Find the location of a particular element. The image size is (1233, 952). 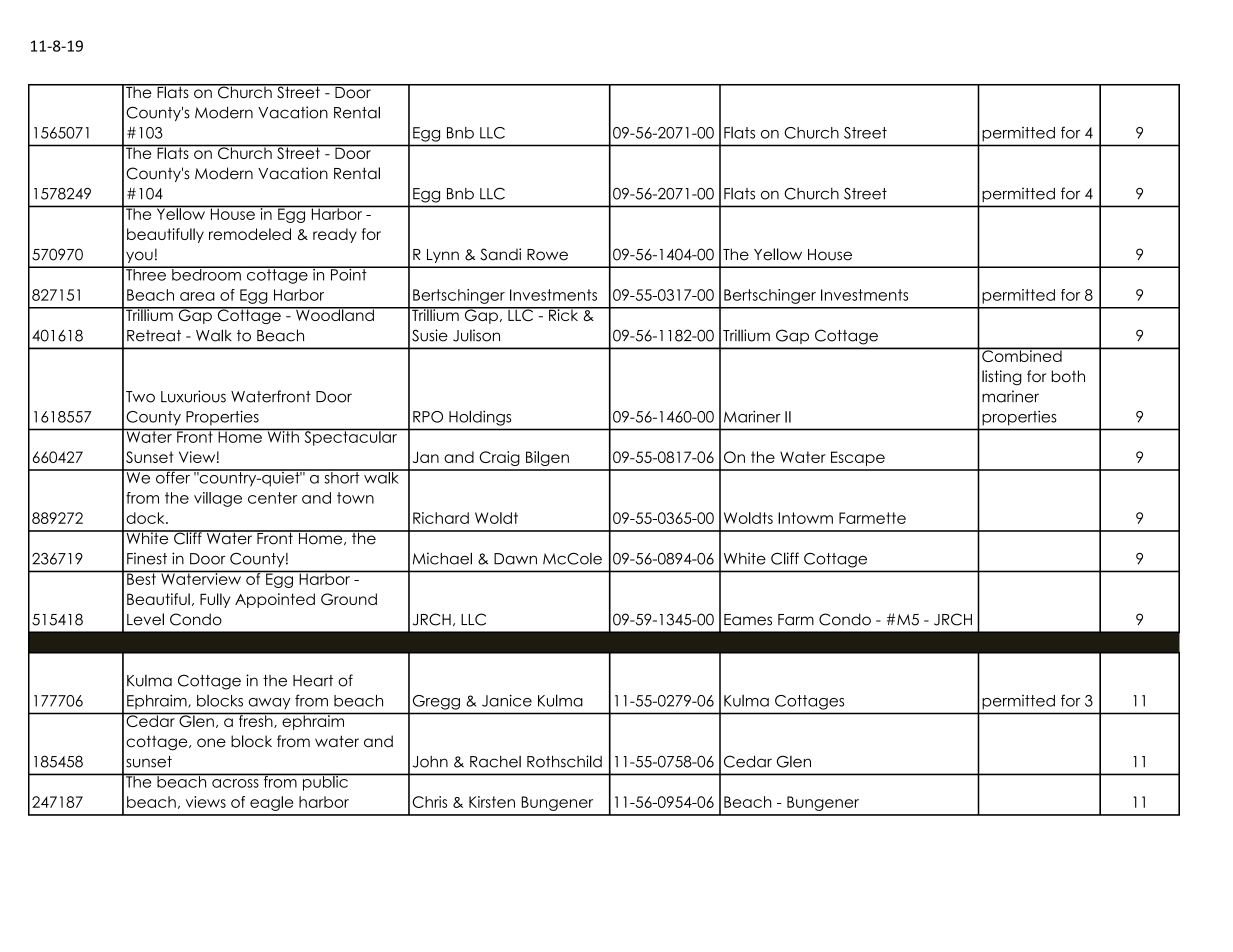

With is located at coordinates (283, 436).
